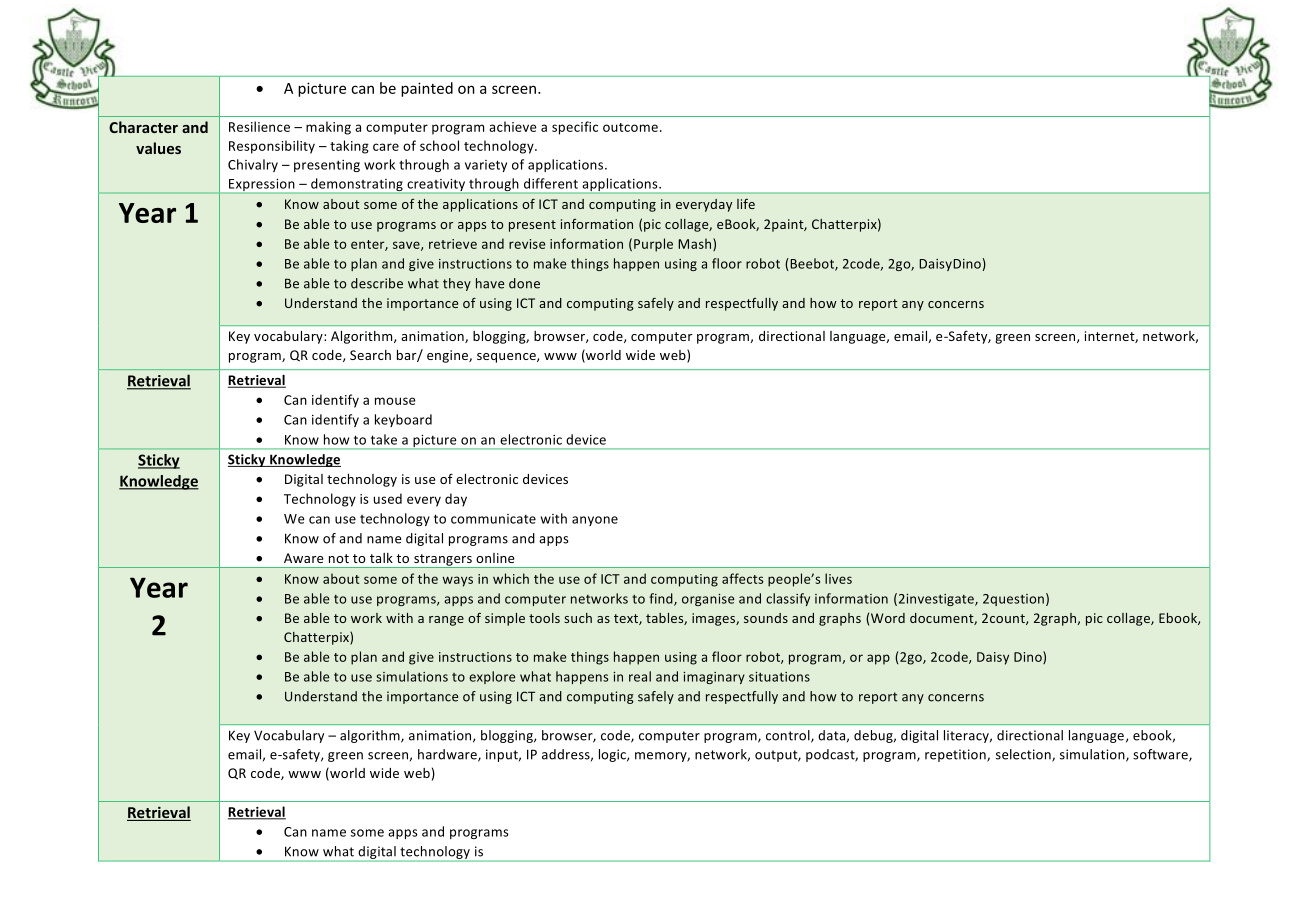  Describe the element at coordinates (524, 283) in the page. I see `done` at that location.
